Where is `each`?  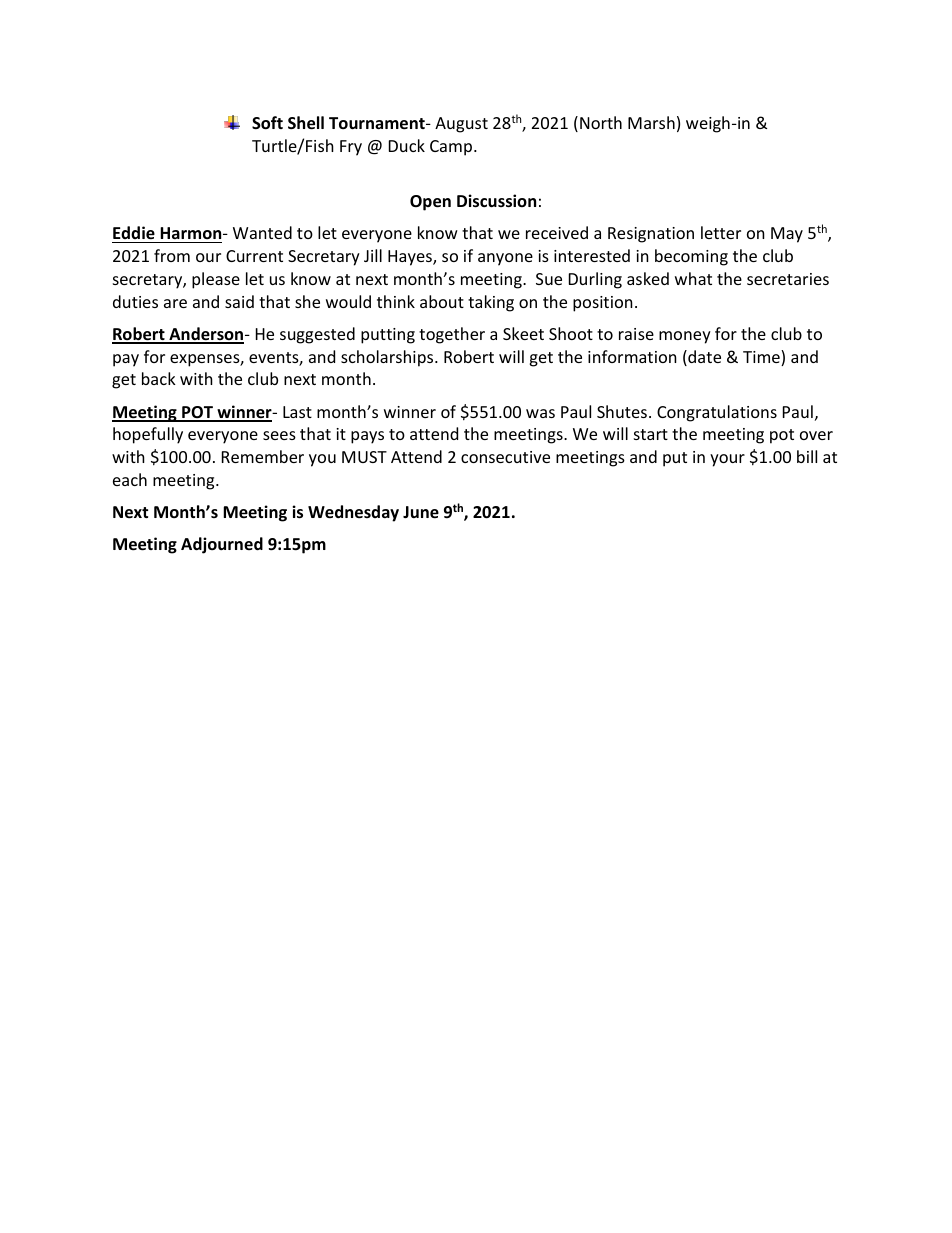
each is located at coordinates (130, 479).
